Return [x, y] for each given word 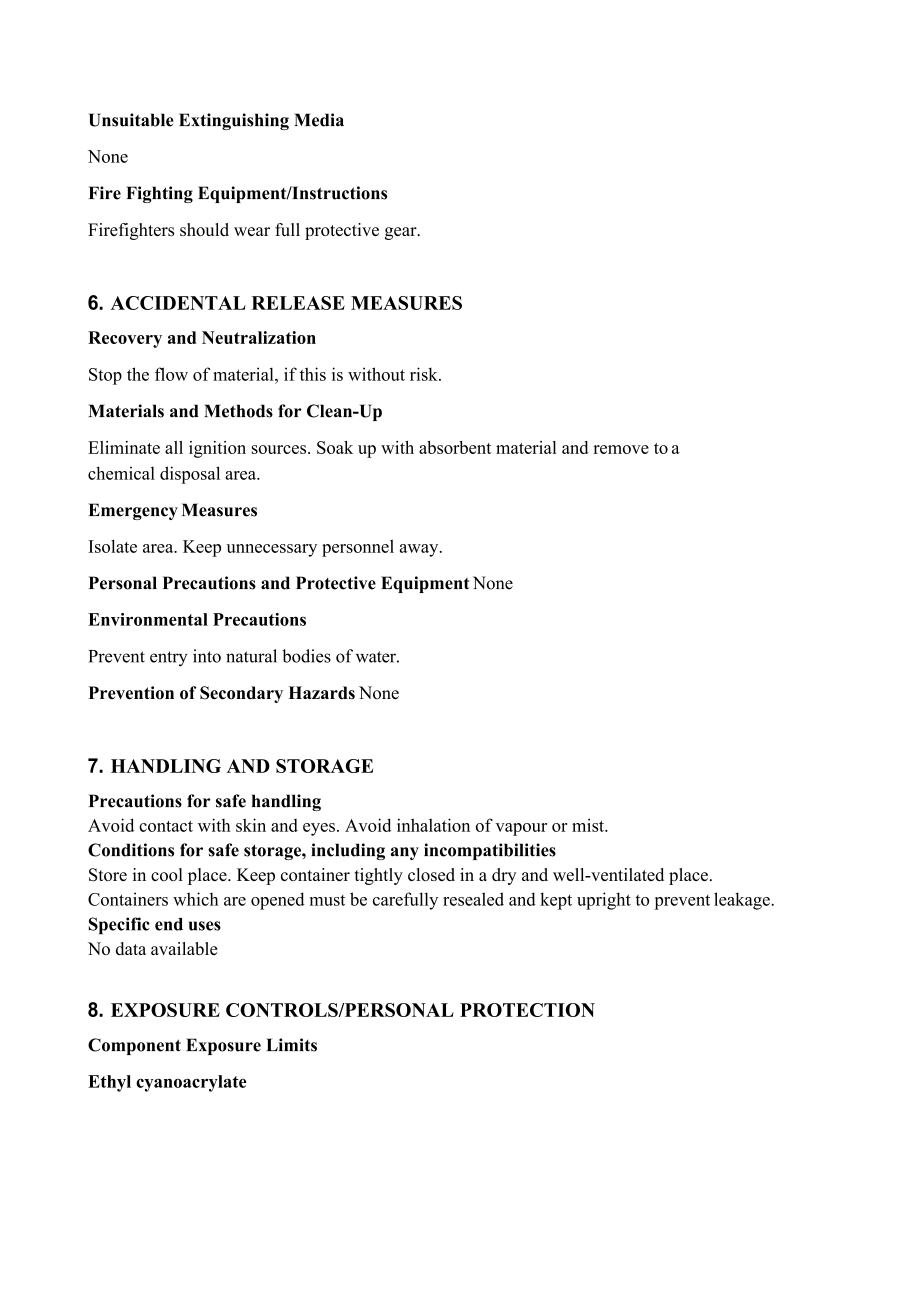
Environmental [148, 619]
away [420, 550]
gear [402, 233]
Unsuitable [131, 120]
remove [621, 449]
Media [319, 120]
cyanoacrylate [191, 1083]
